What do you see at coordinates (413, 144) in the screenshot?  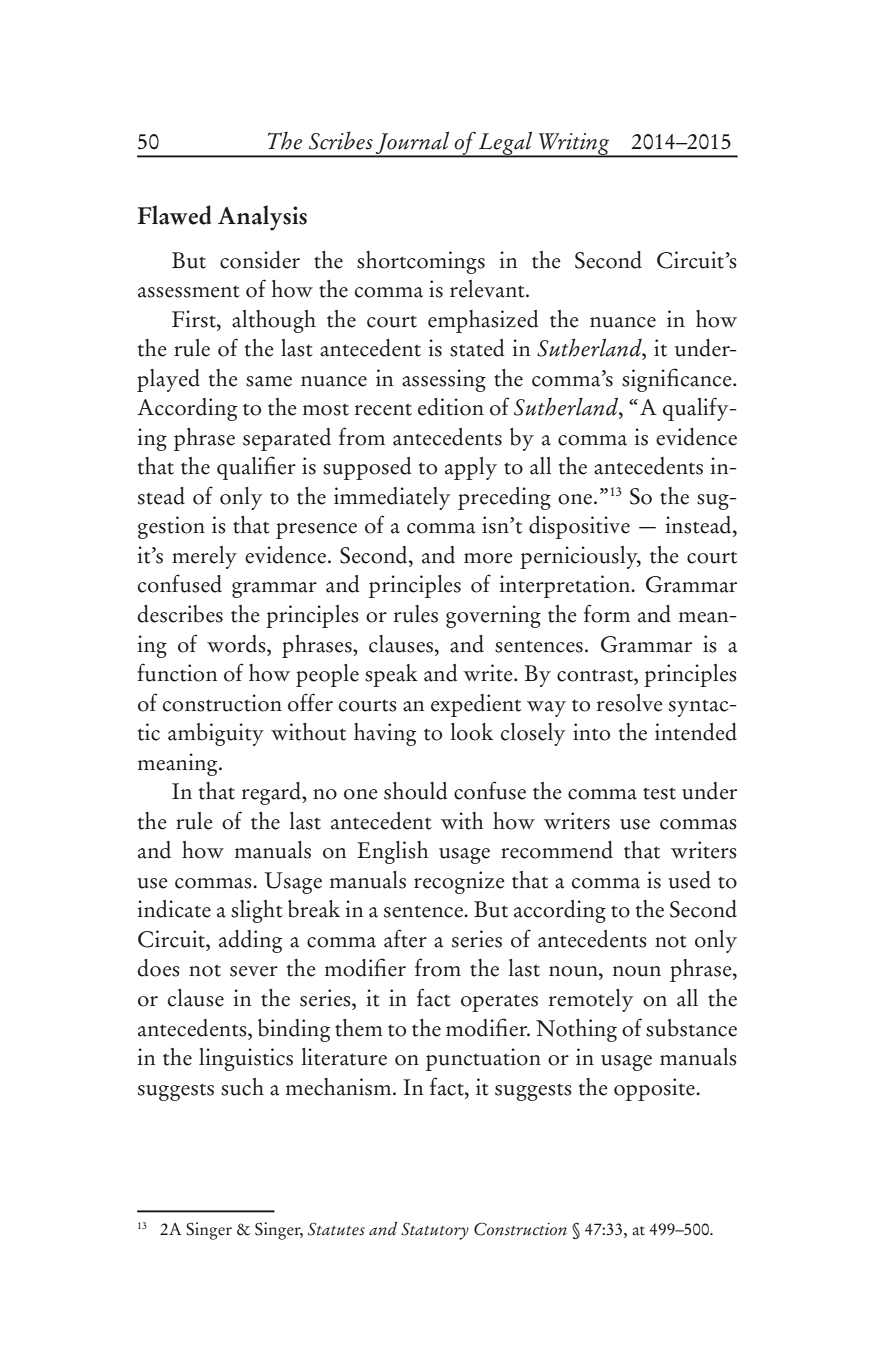 I see `Journal` at bounding box center [413, 144].
